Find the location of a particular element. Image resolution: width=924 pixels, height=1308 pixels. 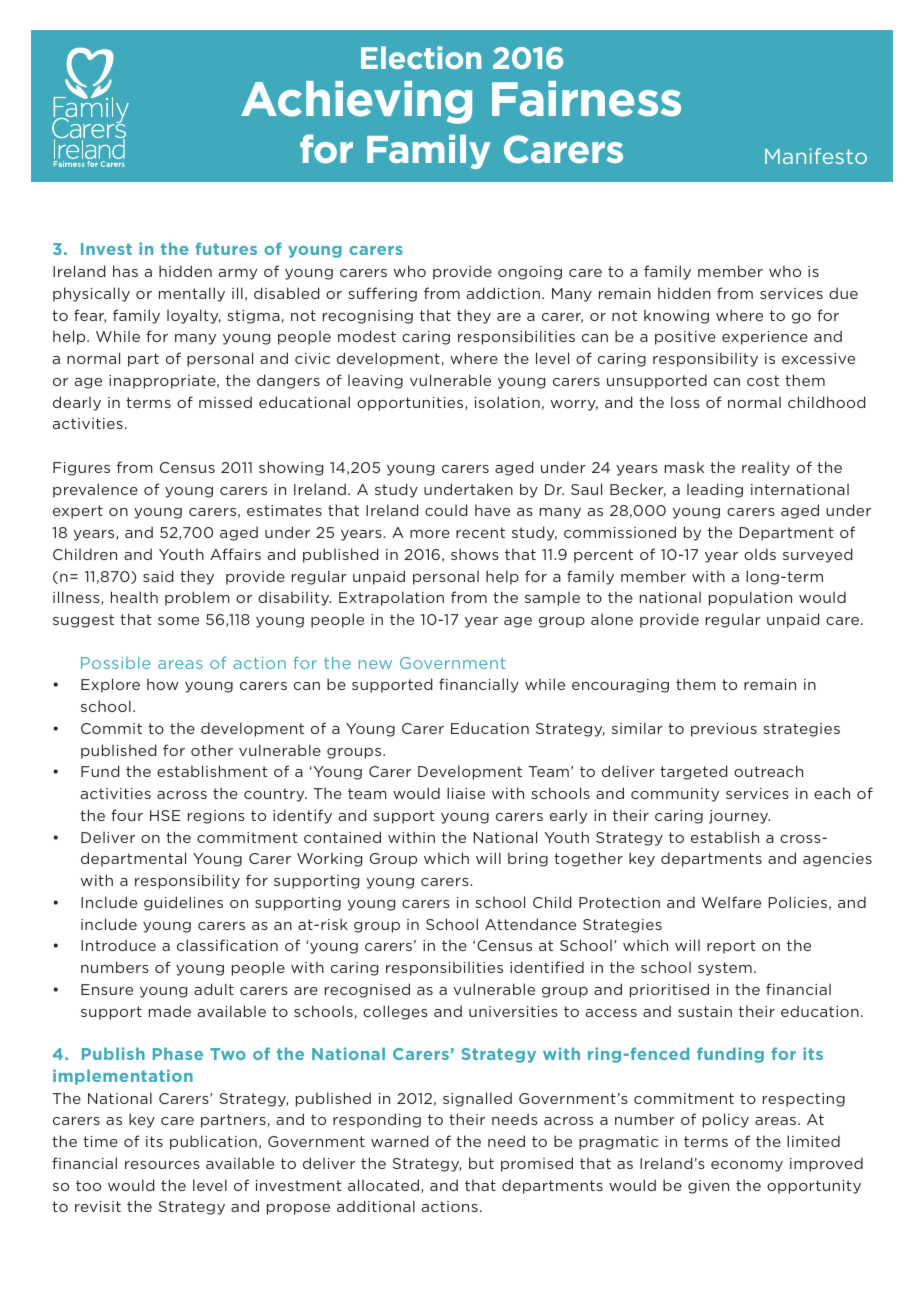

olds is located at coordinates (760, 554).
